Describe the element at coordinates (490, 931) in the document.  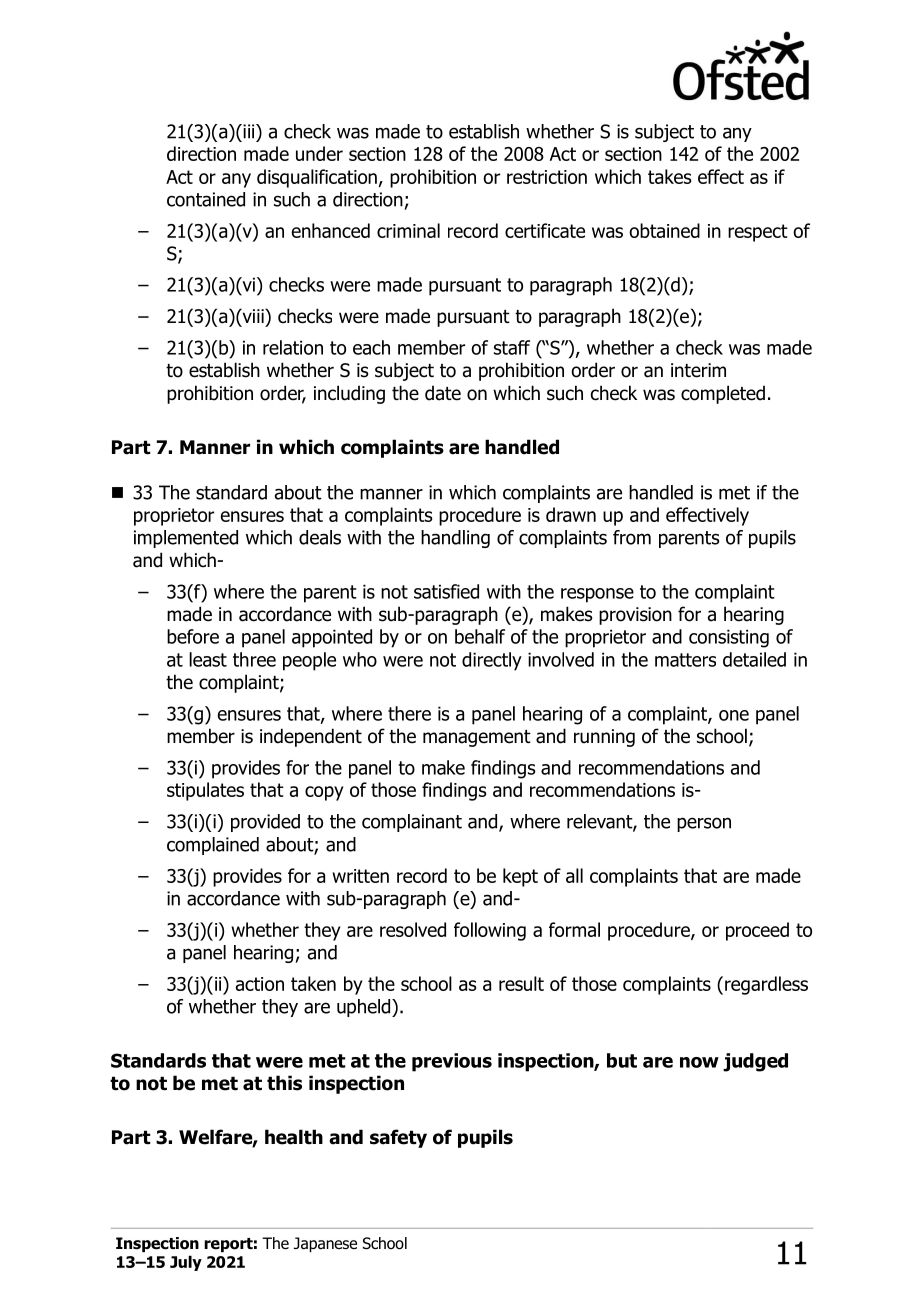
I see `following` at that location.
